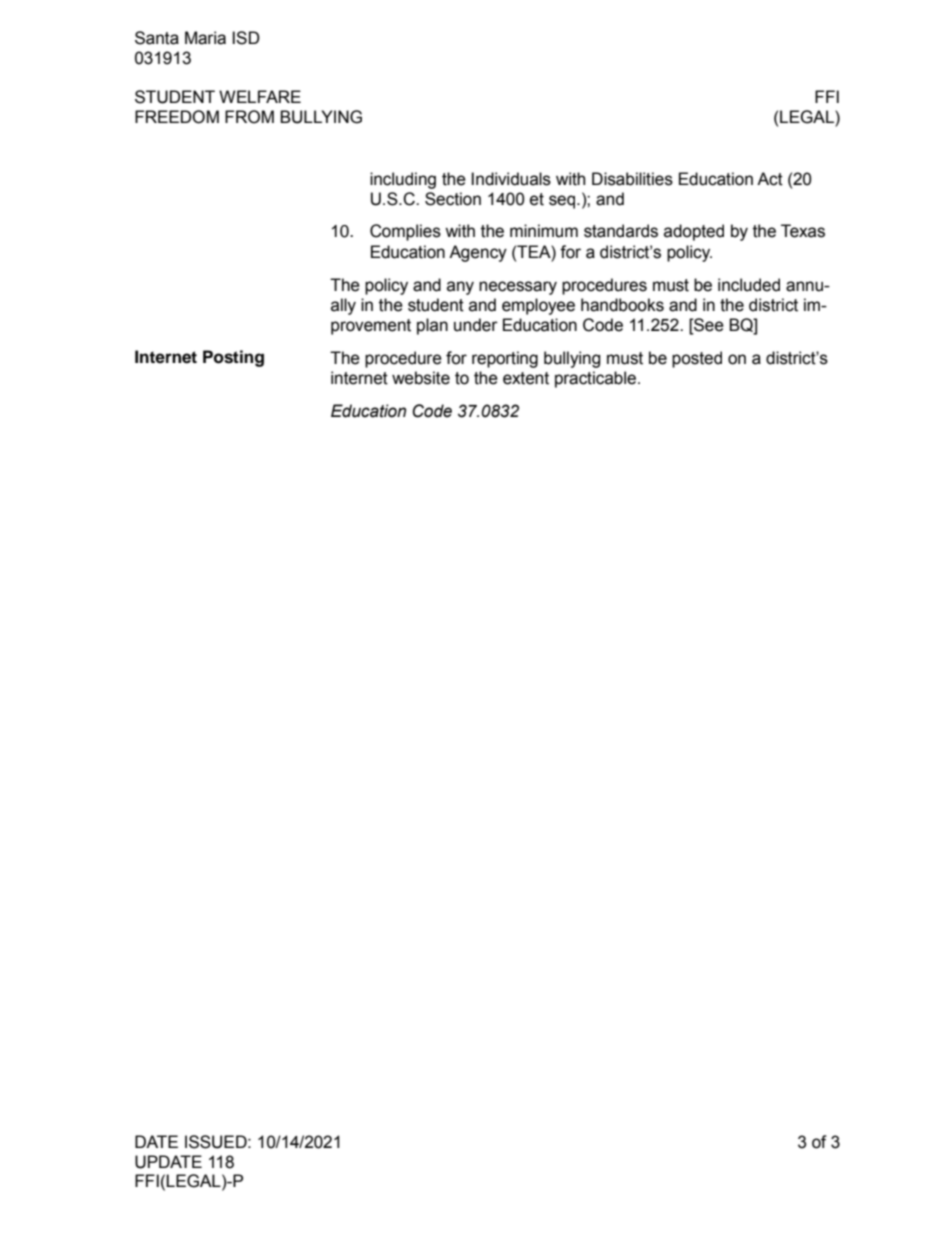  Describe the element at coordinates (694, 232) in the document. I see `adopted` at that location.
